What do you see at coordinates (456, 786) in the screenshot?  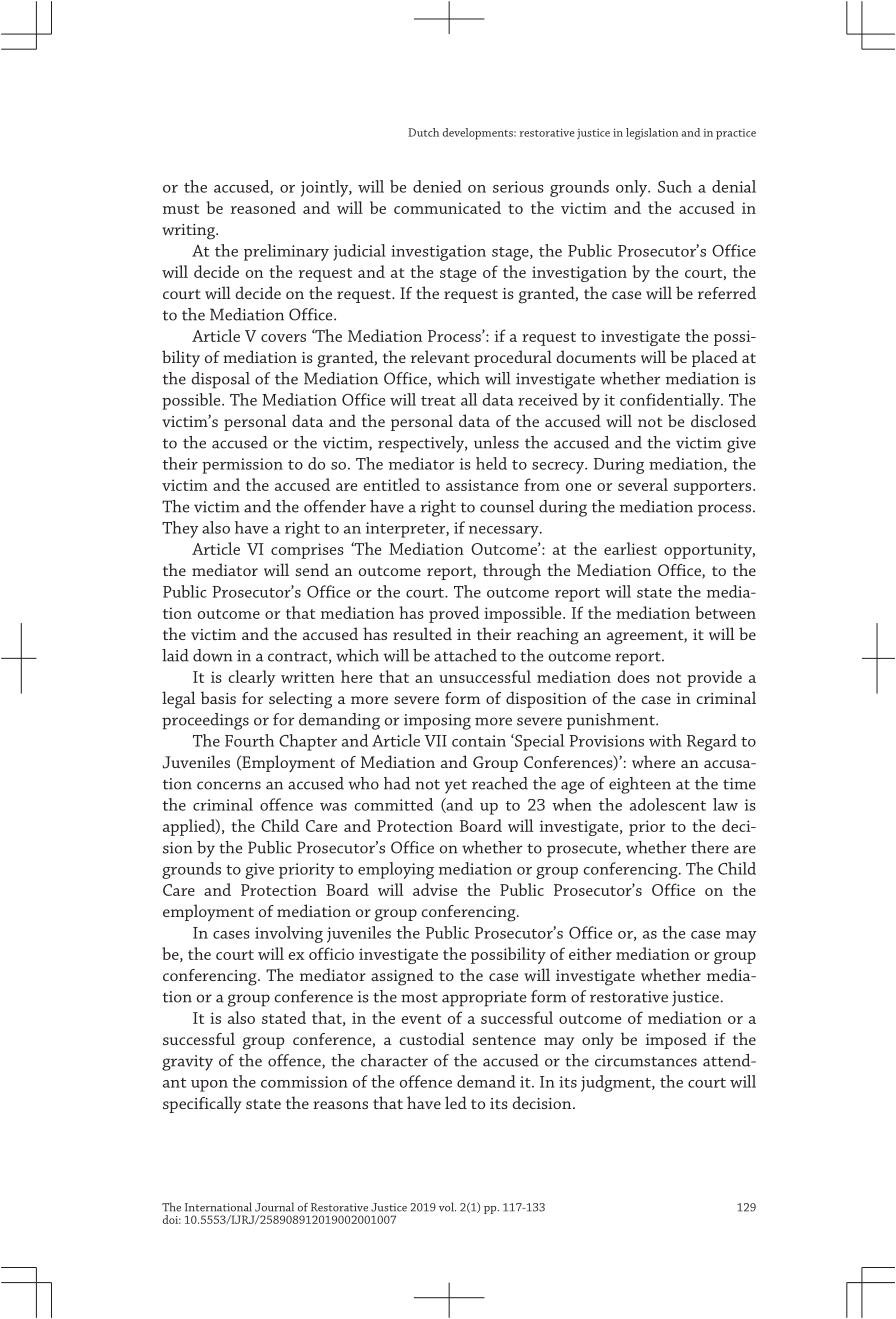 I see `yet` at bounding box center [456, 786].
